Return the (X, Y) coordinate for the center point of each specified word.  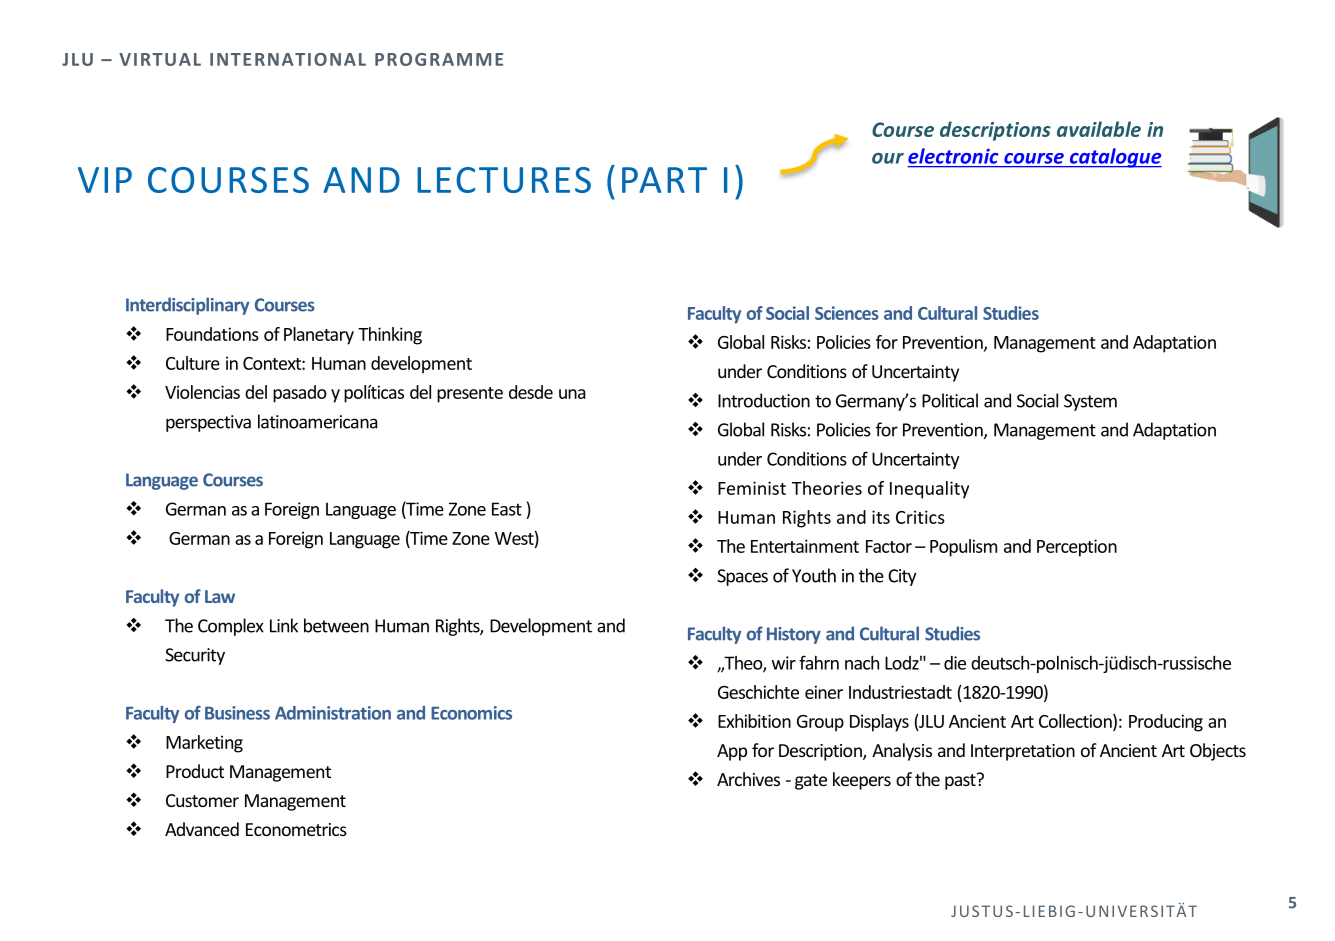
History (794, 635)
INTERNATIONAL (288, 59)
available (1099, 129)
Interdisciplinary (187, 306)
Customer (202, 800)
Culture (193, 363)
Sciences (847, 313)
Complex (231, 627)
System (1090, 402)
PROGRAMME (439, 59)
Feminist (752, 488)
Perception (1077, 548)
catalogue (1114, 158)
